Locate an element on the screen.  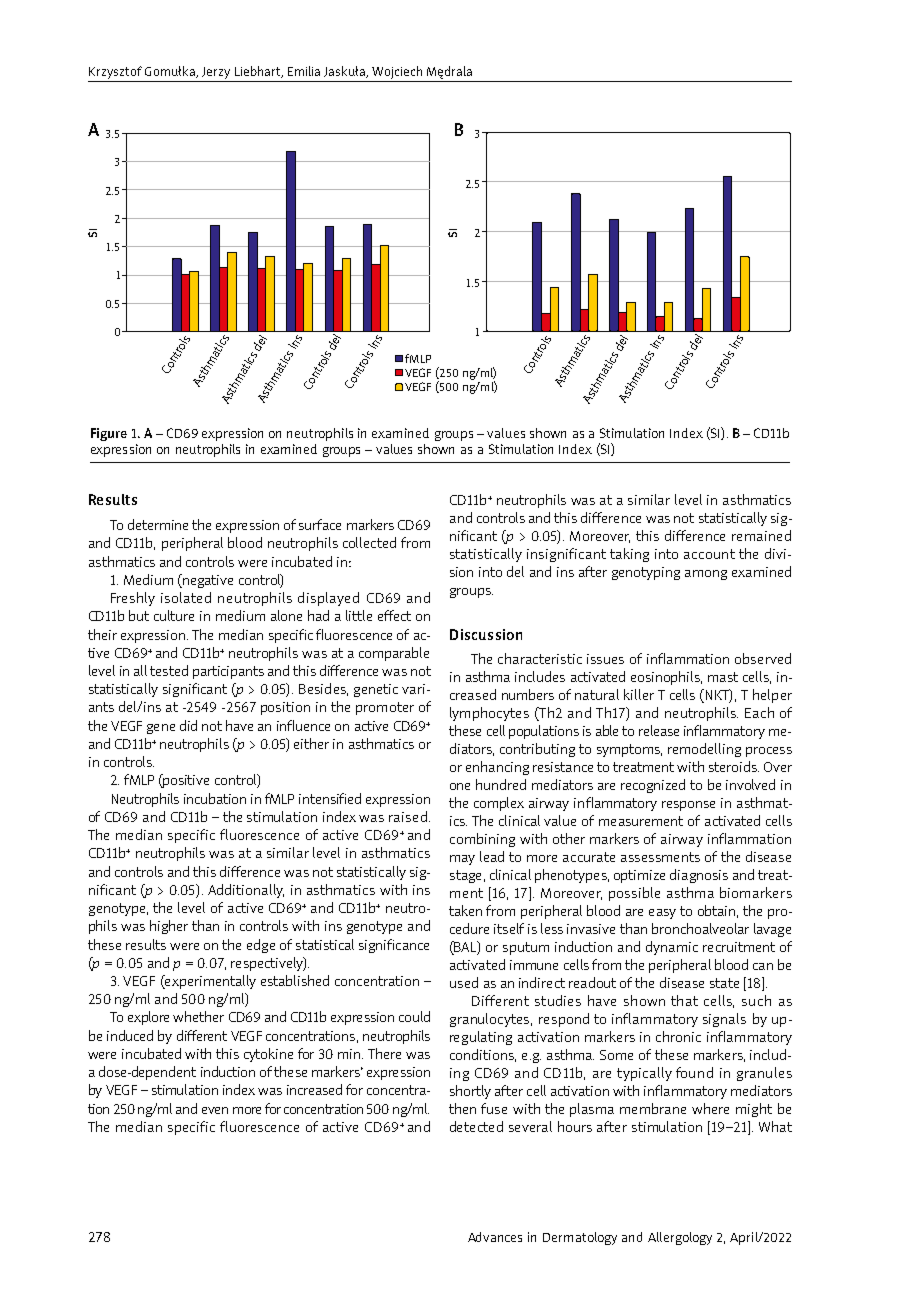
Advances is located at coordinates (495, 1237).
